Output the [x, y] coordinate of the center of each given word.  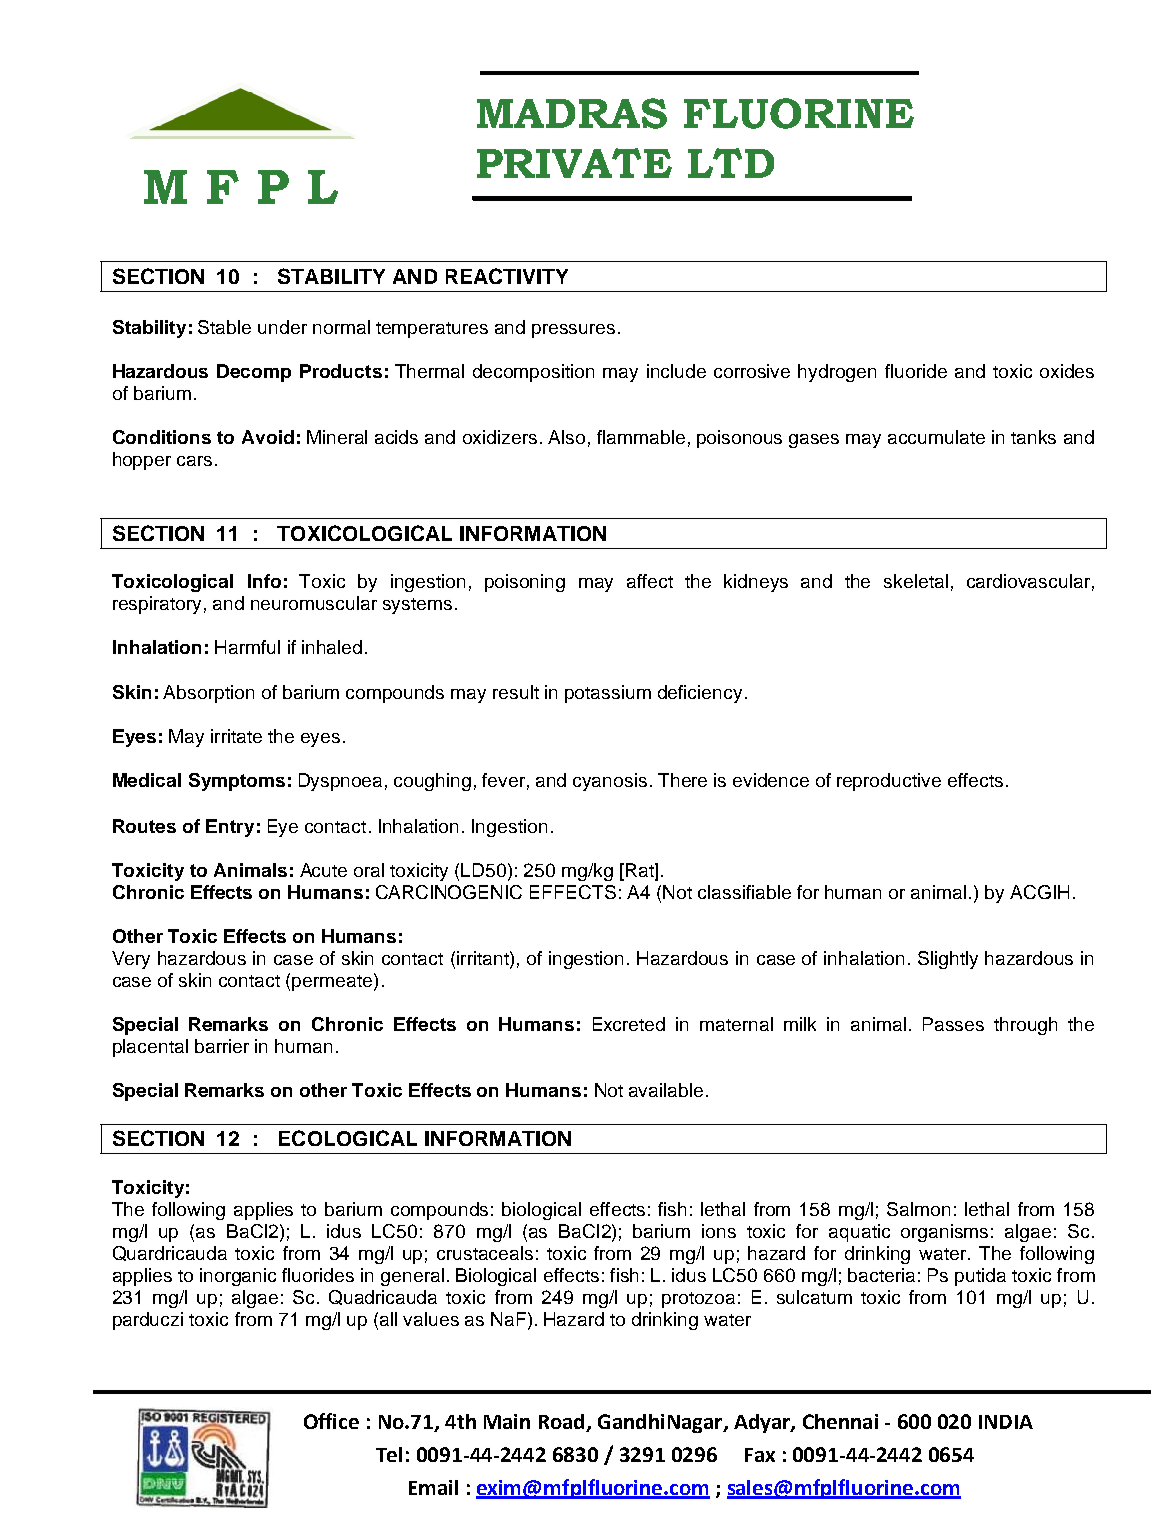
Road [563, 1423]
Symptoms [237, 782]
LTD [731, 163]
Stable [224, 327]
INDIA [1006, 1422]
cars [194, 461]
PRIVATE [574, 163]
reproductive [889, 782]
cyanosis [610, 782]
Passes [953, 1024]
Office [331, 1421]
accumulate [936, 437]
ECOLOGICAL [348, 1138]
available [666, 1090]
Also [566, 437]
